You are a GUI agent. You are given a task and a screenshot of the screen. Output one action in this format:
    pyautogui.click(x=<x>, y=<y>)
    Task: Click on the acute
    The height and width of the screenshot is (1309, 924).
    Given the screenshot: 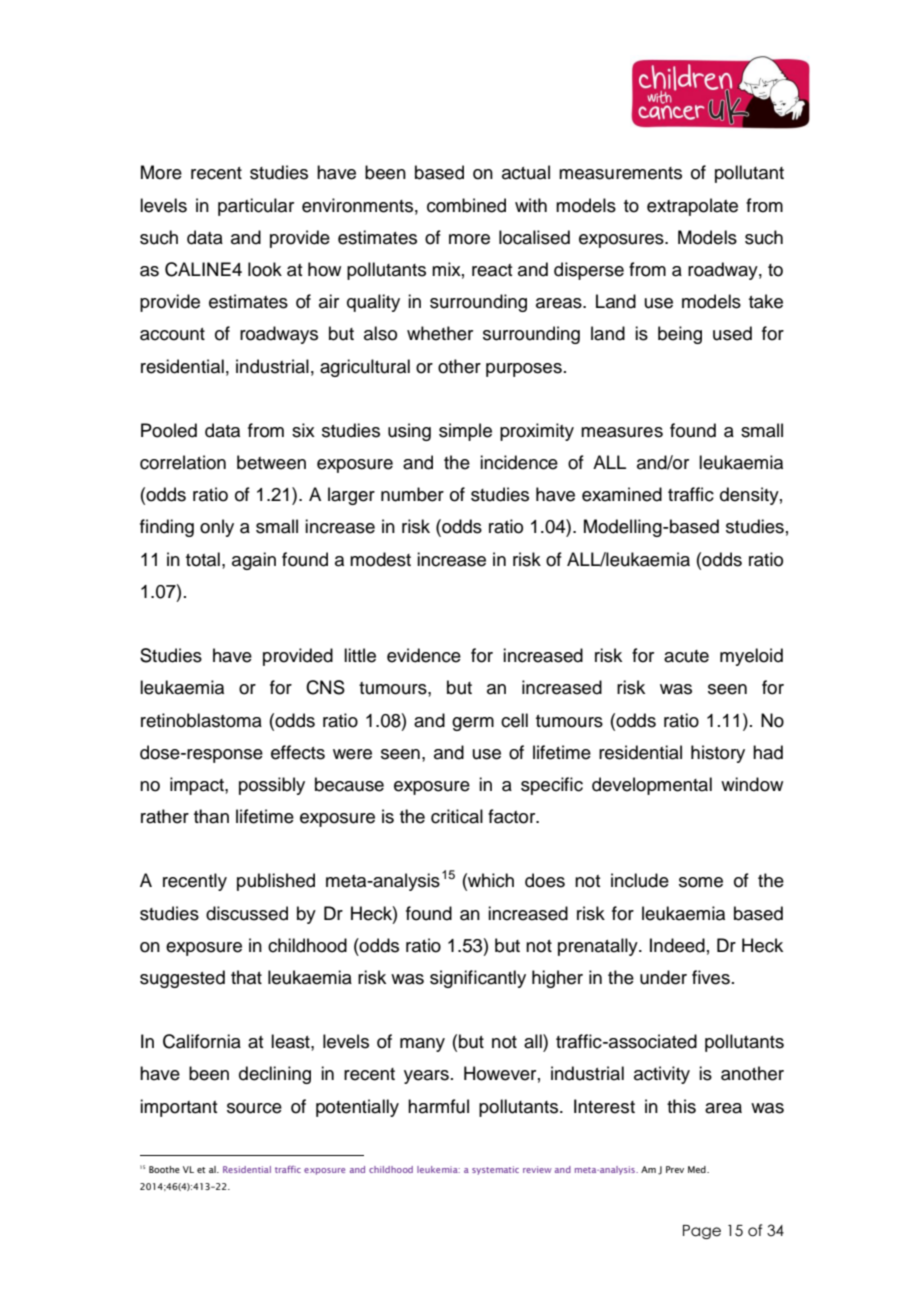 What is the action you would take?
    pyautogui.click(x=686, y=656)
